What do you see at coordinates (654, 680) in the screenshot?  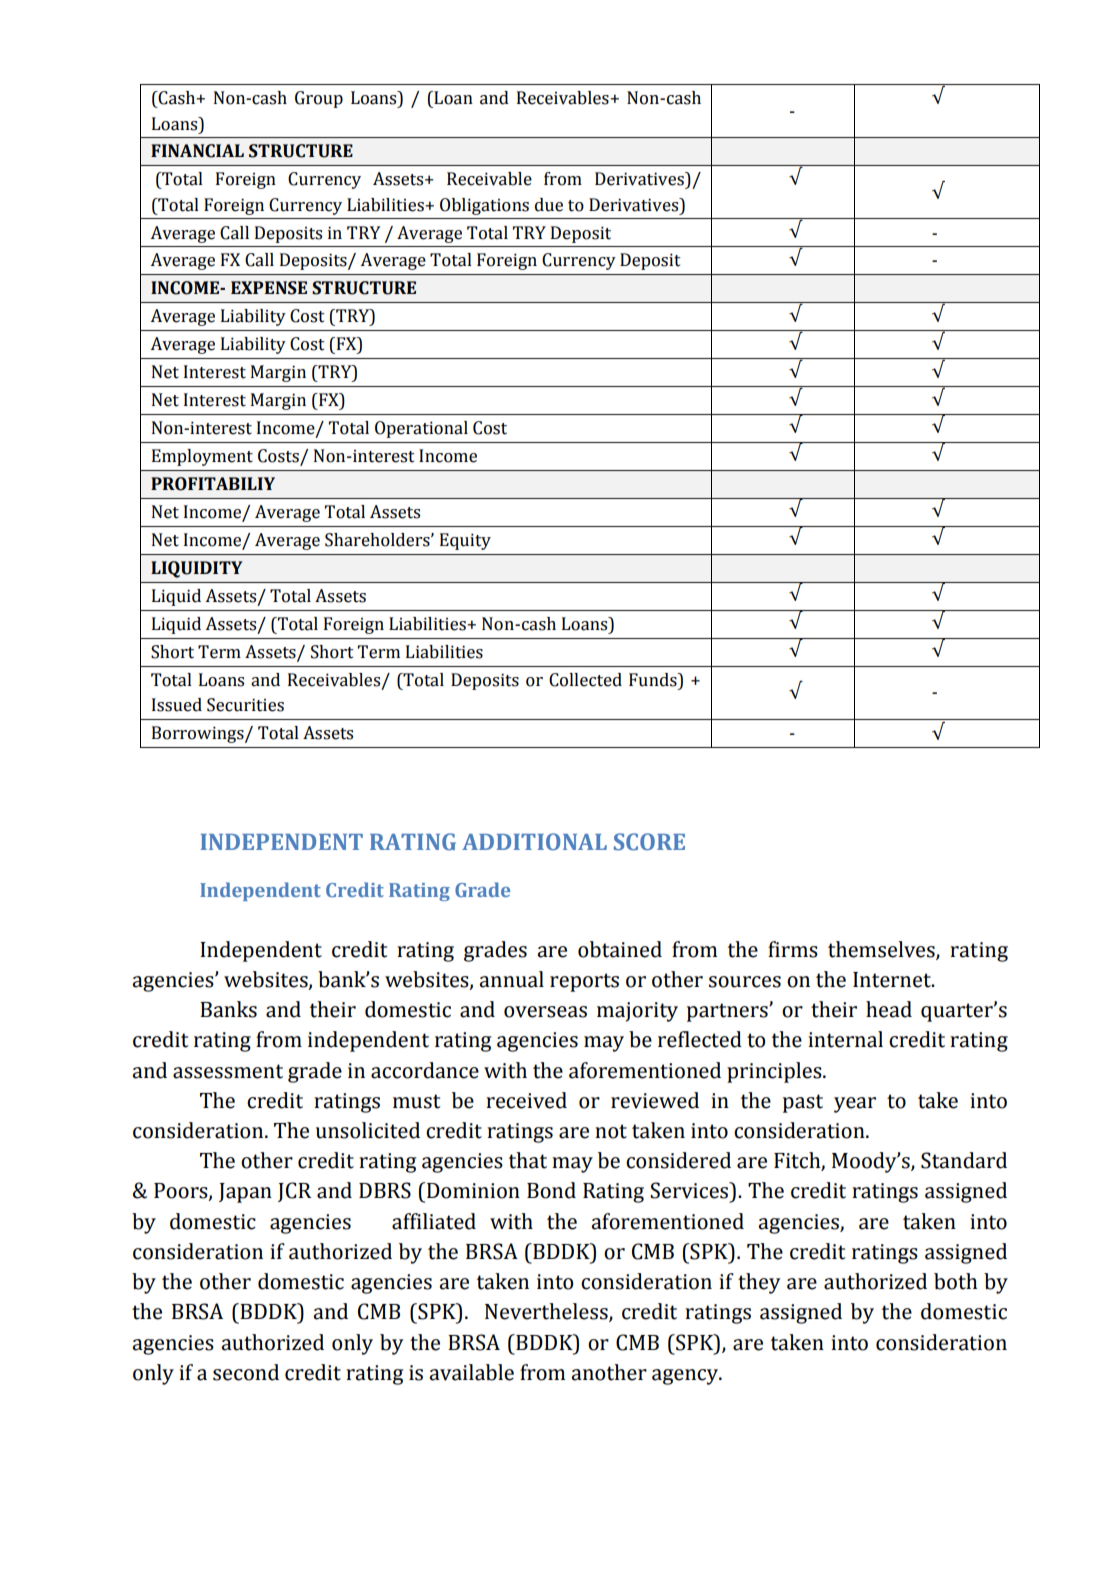 I see `Funds` at bounding box center [654, 680].
